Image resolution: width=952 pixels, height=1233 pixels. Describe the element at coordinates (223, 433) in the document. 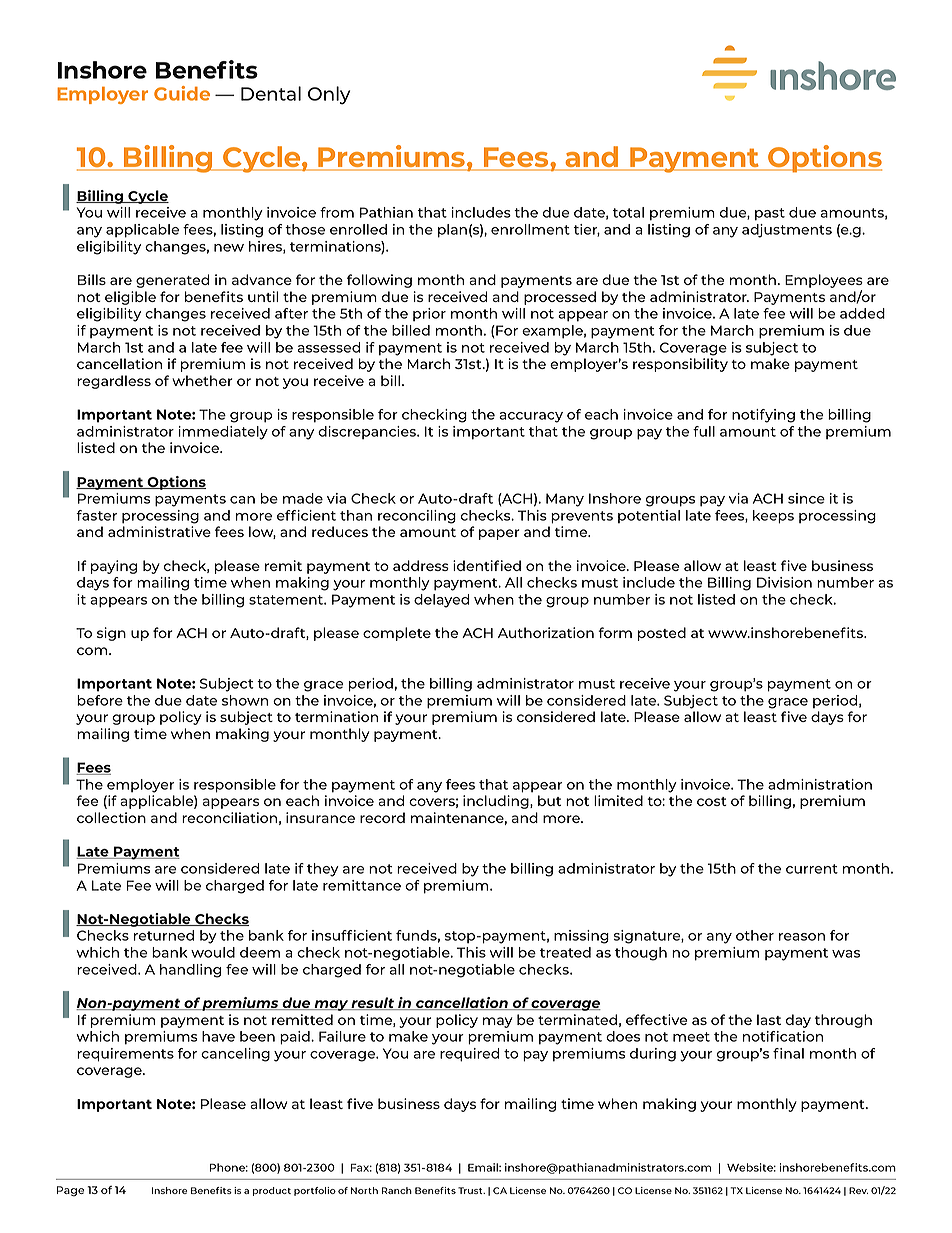

I see `immediately` at that location.
